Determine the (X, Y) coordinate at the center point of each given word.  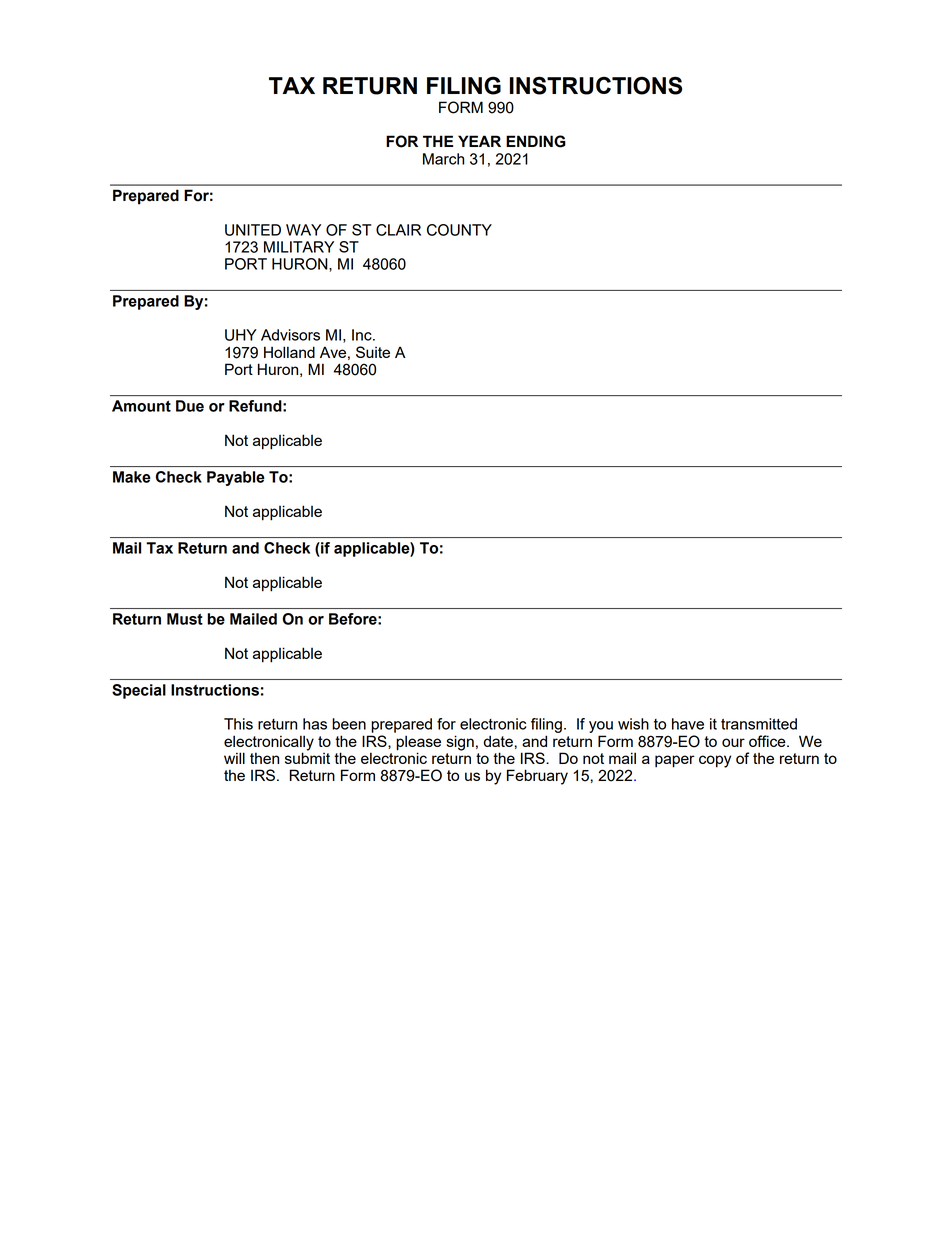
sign (460, 743)
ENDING (536, 141)
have (688, 724)
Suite (373, 352)
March (443, 159)
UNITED (253, 230)
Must (185, 619)
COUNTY (459, 230)
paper (675, 761)
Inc (363, 335)
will (234, 758)
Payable (236, 478)
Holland (289, 352)
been (349, 724)
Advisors (290, 335)
